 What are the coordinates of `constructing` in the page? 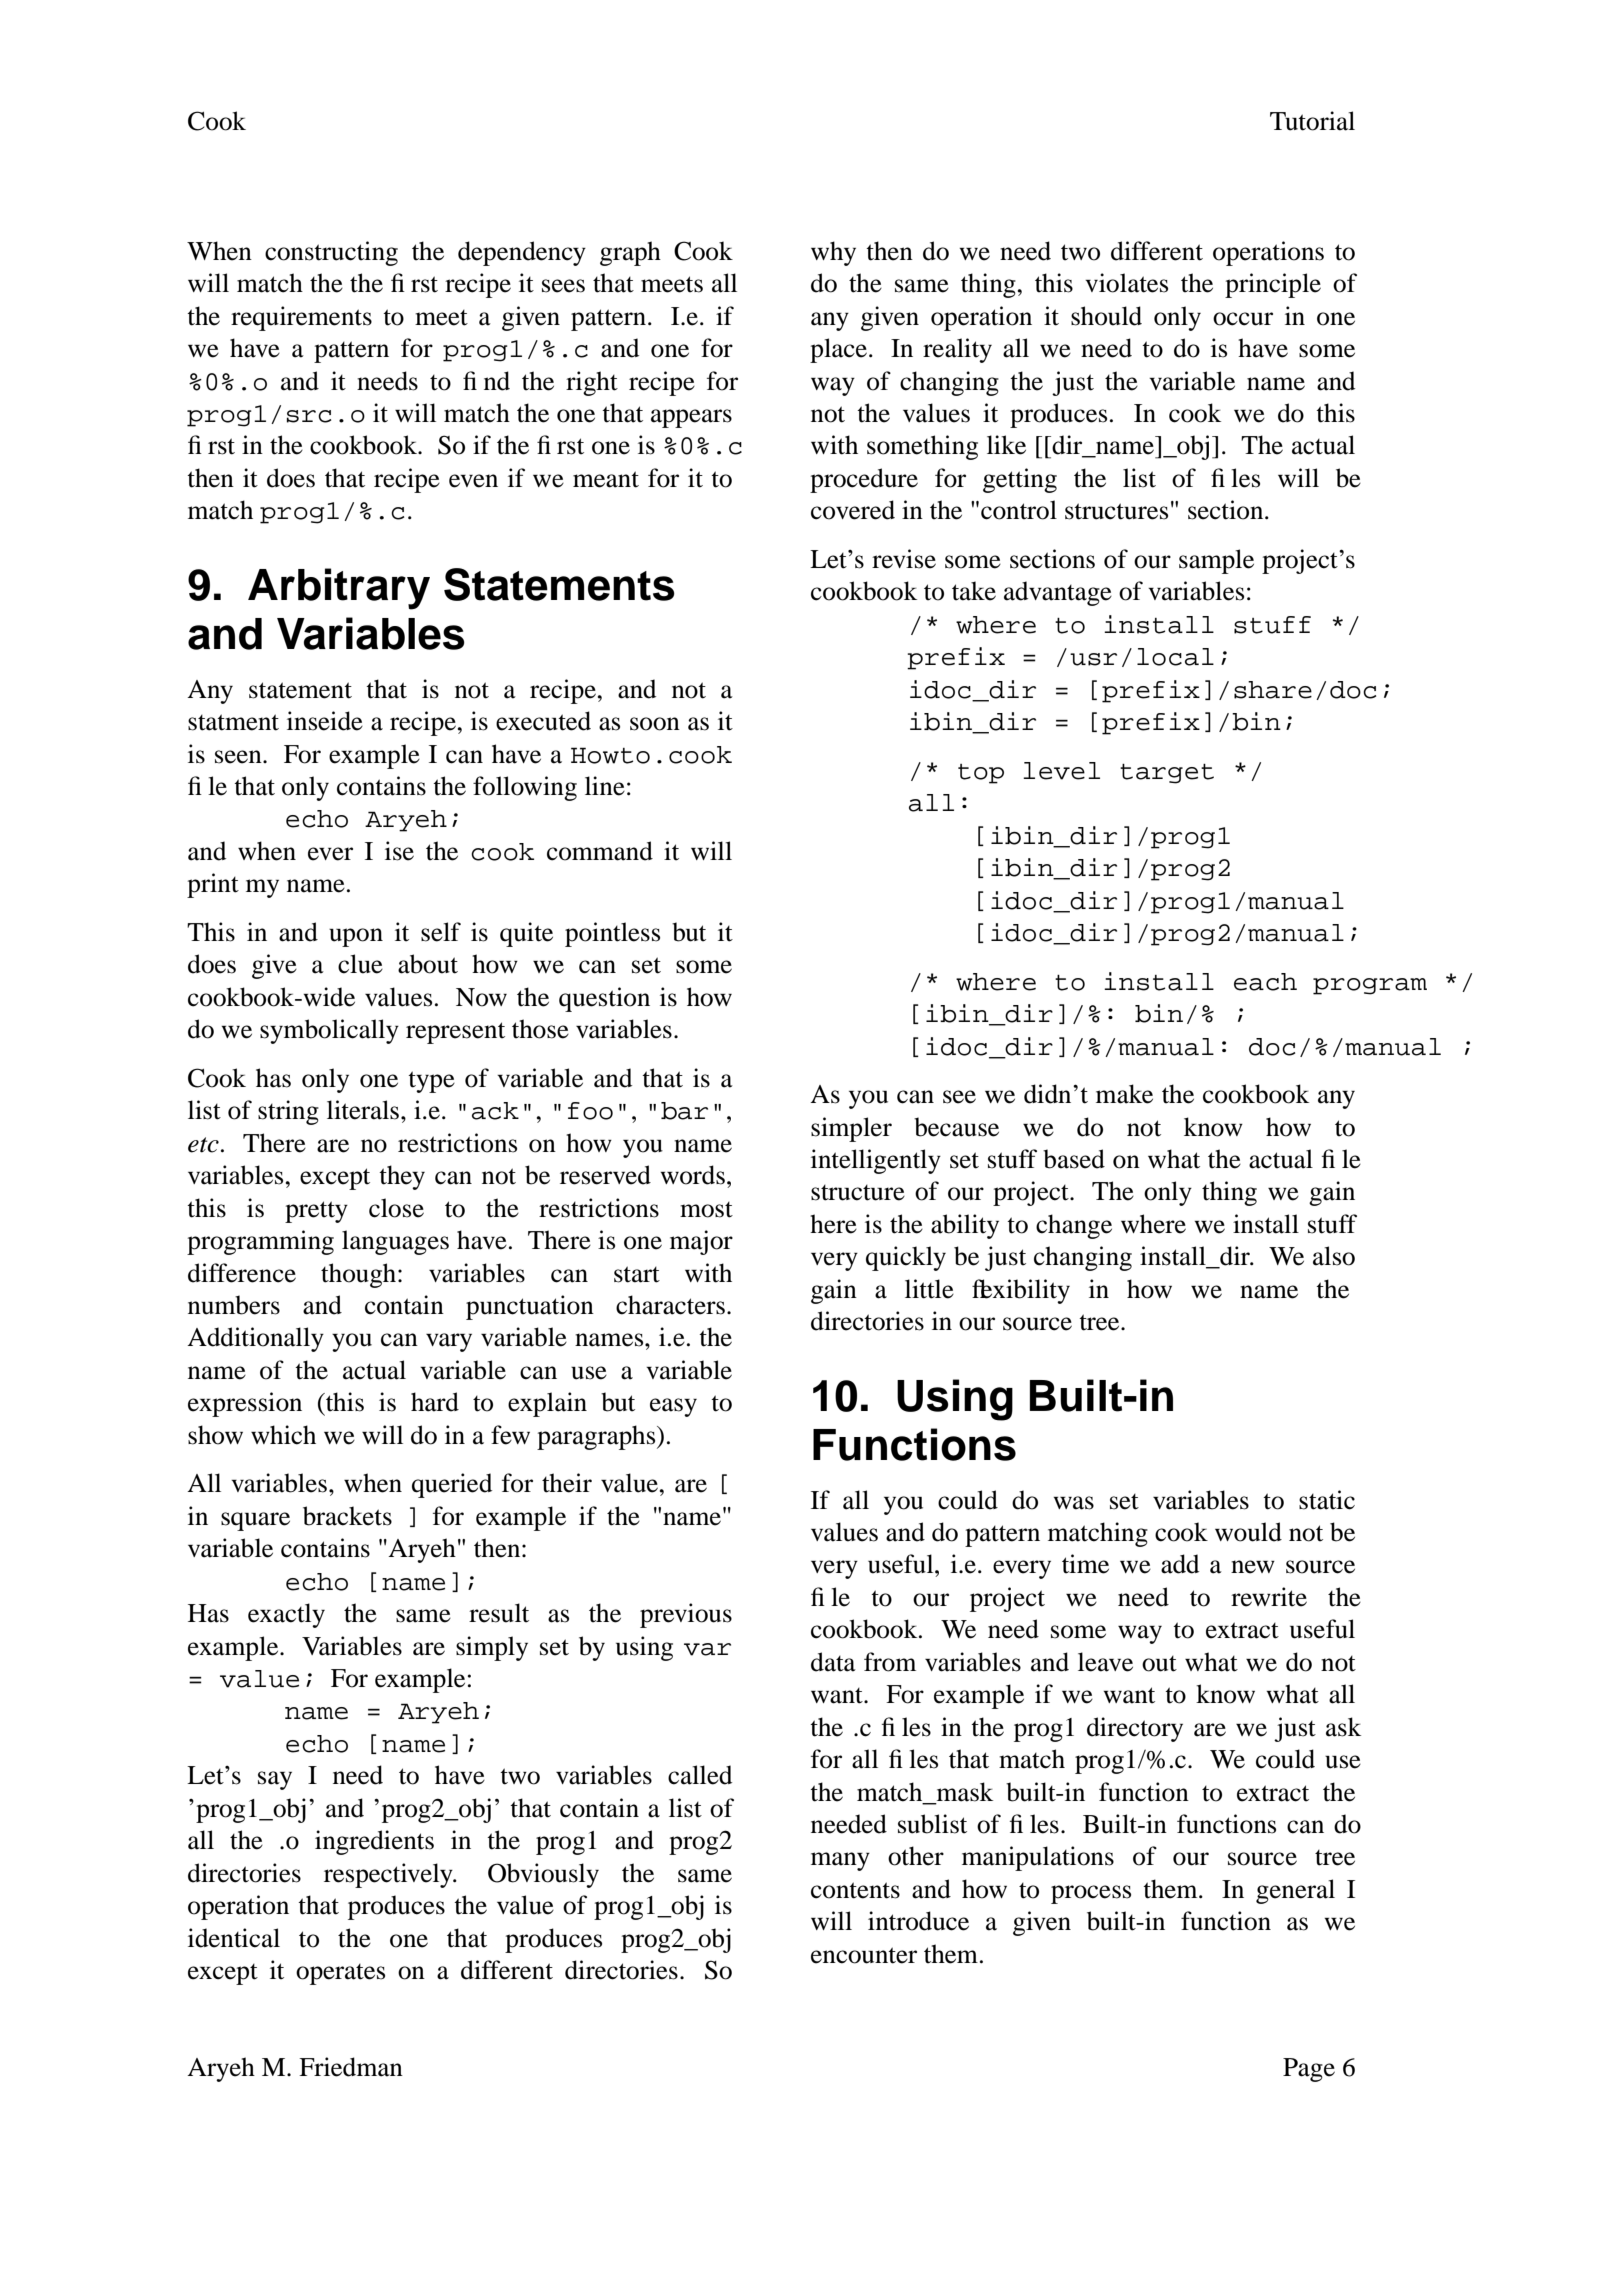 It's located at (331, 253).
